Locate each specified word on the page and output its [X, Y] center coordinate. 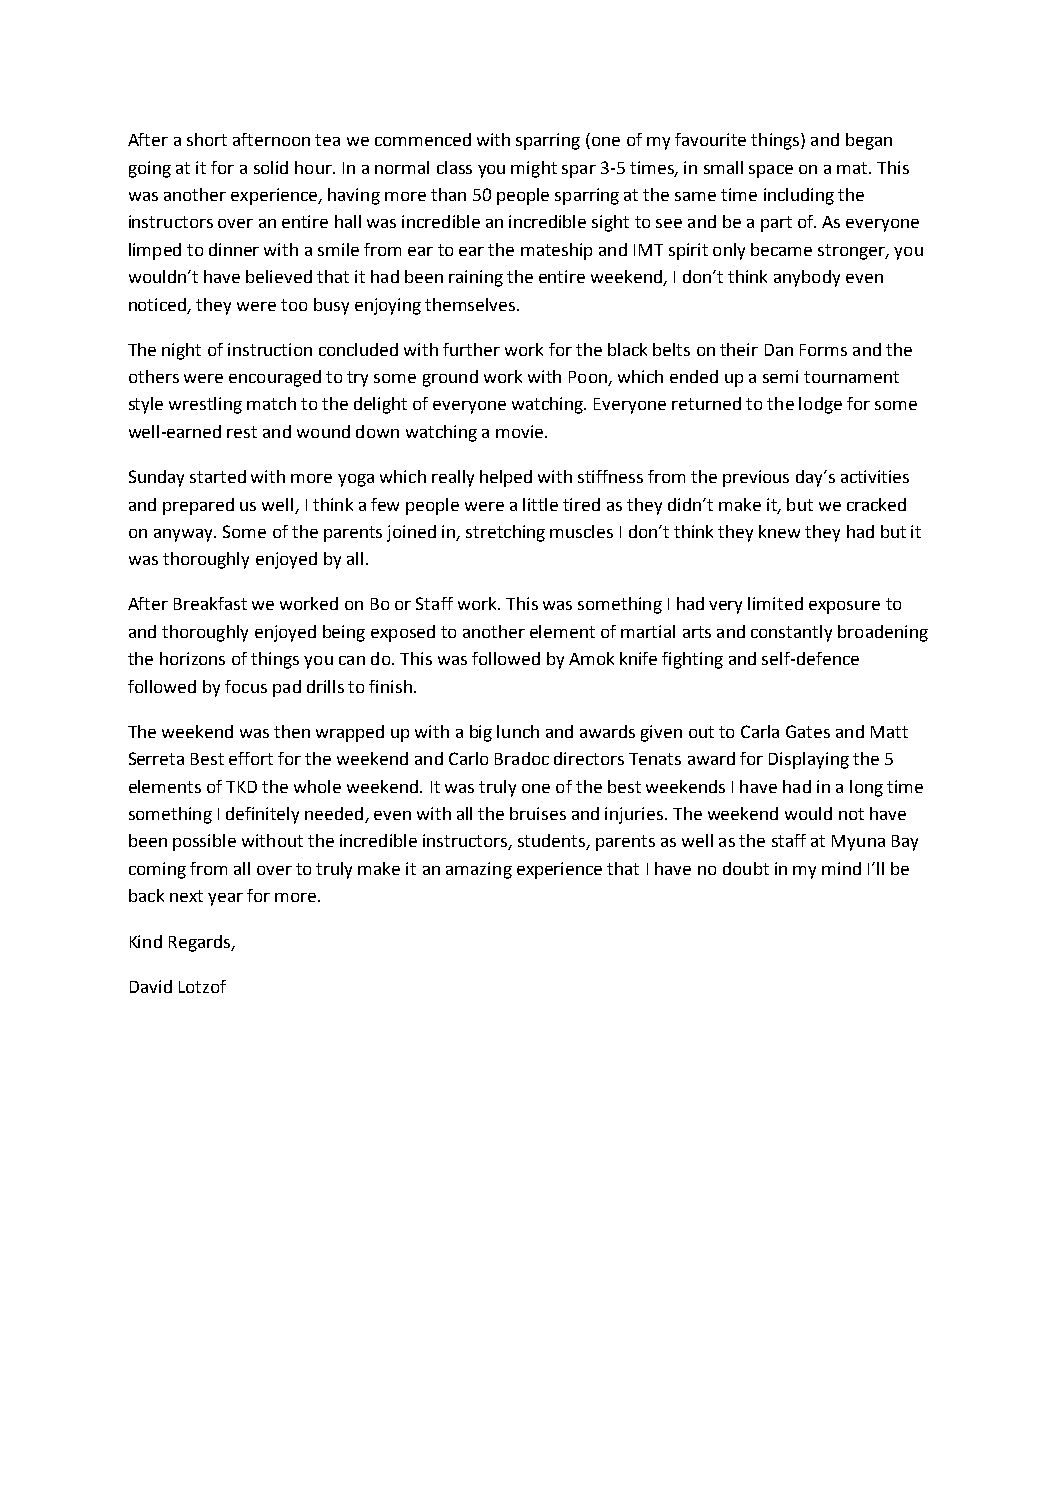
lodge [820, 405]
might [534, 169]
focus [246, 686]
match [271, 403]
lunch [518, 731]
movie [521, 431]
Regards [201, 943]
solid [271, 167]
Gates [808, 731]
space [771, 171]
